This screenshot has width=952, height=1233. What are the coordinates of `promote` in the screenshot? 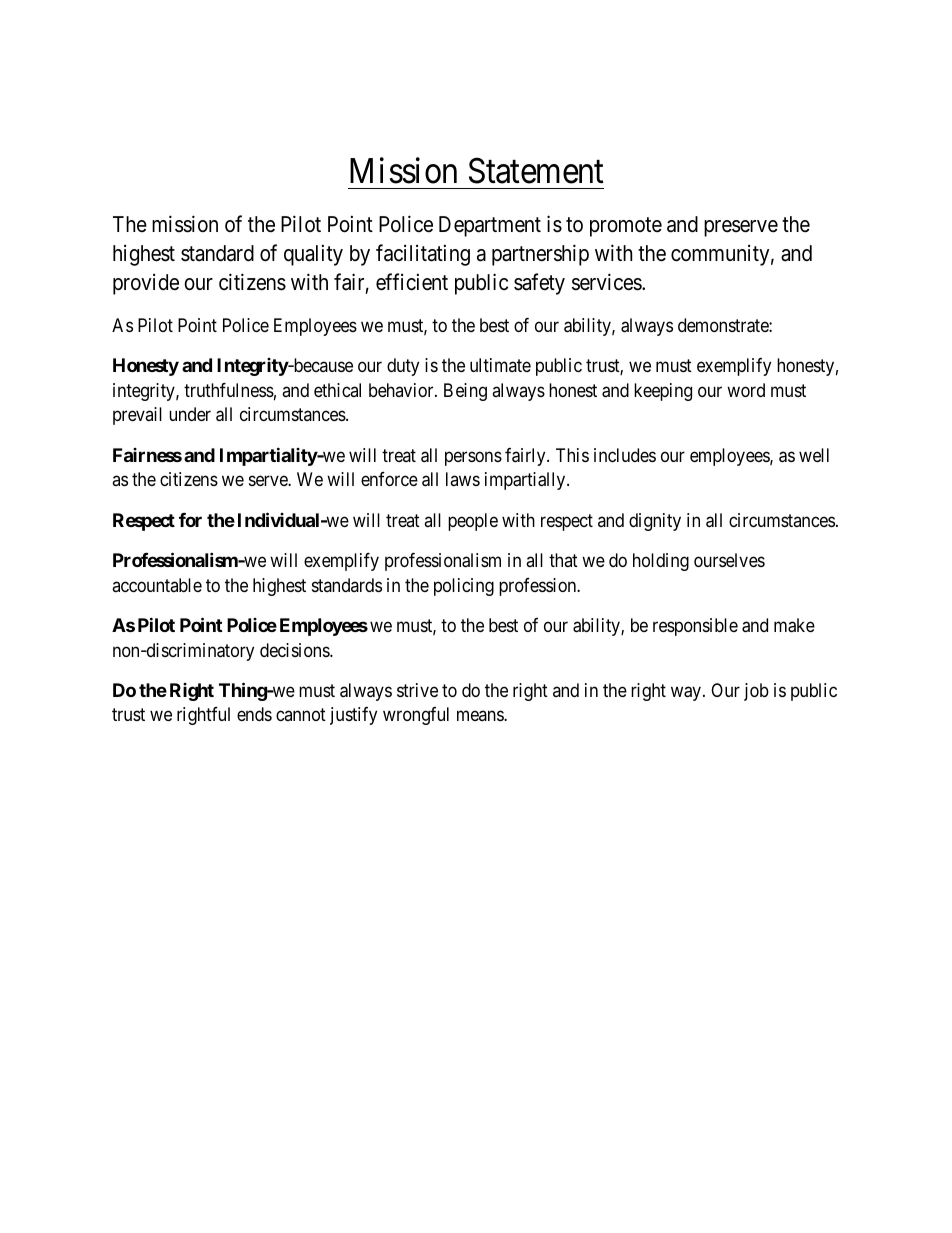 It's located at (626, 227).
